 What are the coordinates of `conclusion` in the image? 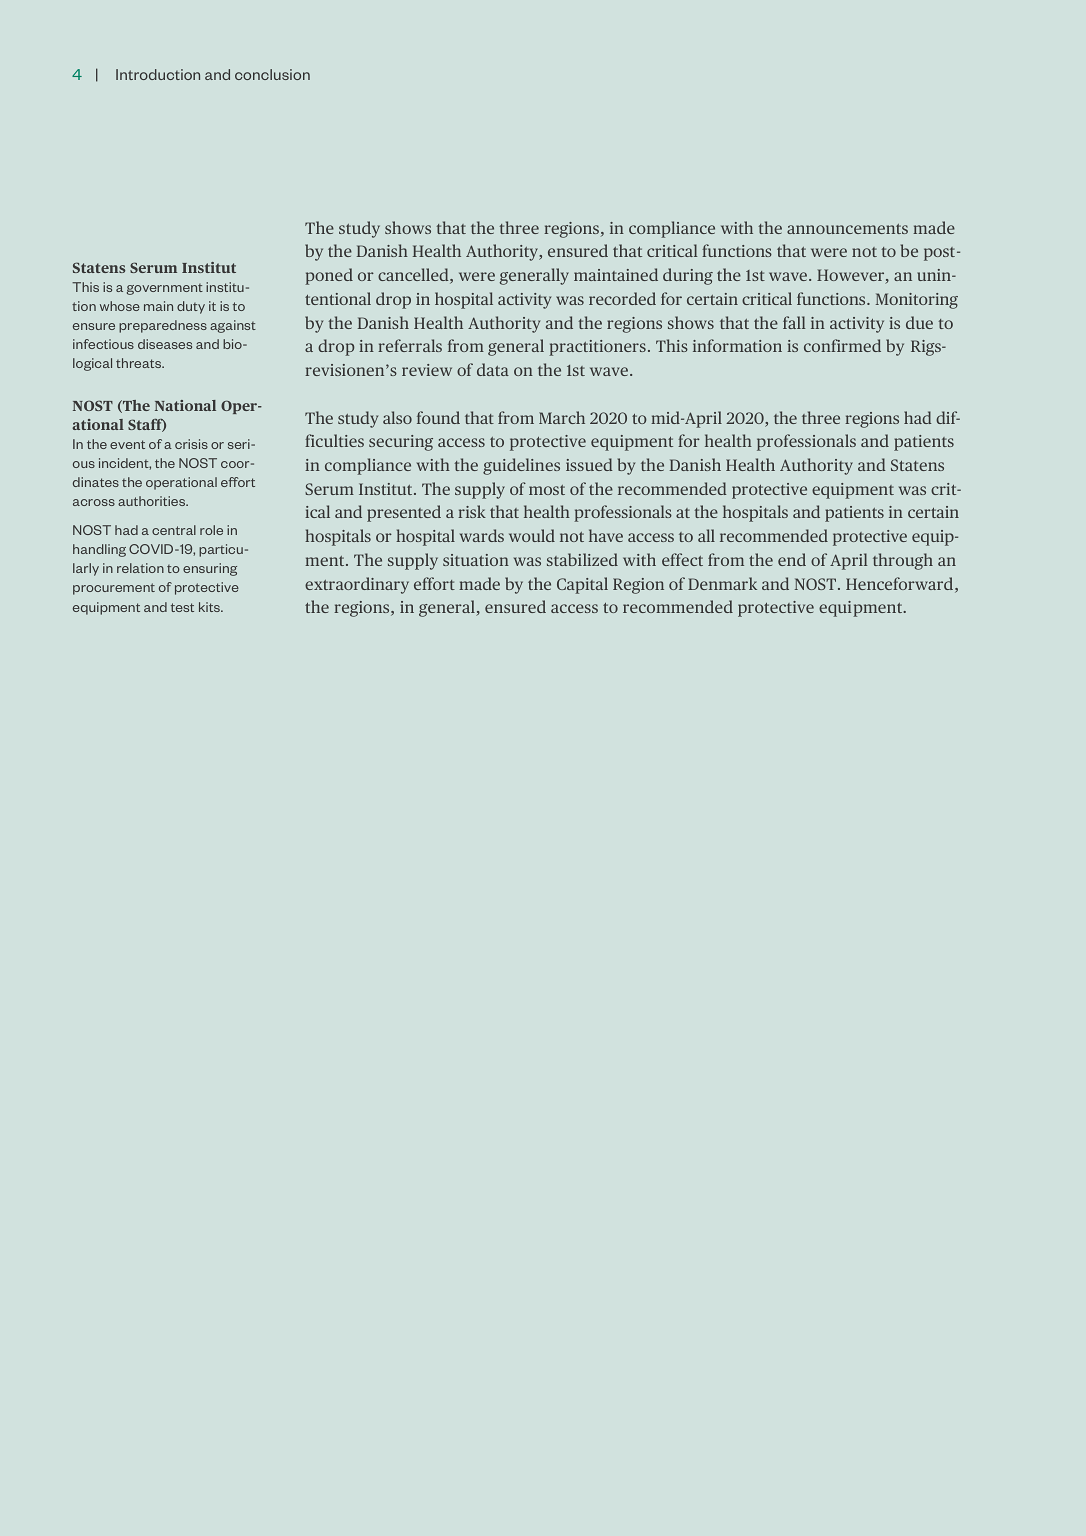 It's located at (272, 74).
